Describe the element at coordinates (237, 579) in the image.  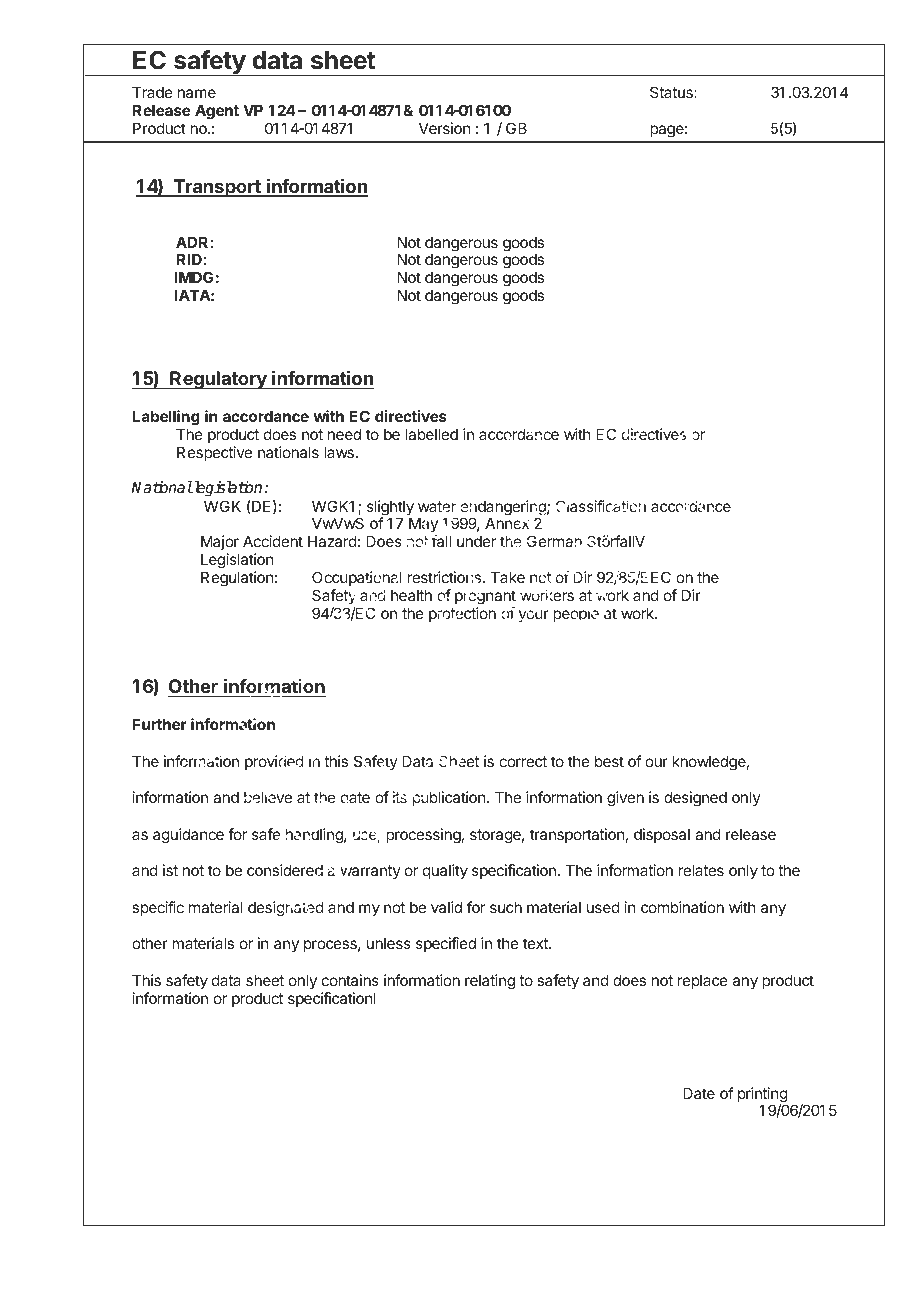
I see `Regulation` at that location.
